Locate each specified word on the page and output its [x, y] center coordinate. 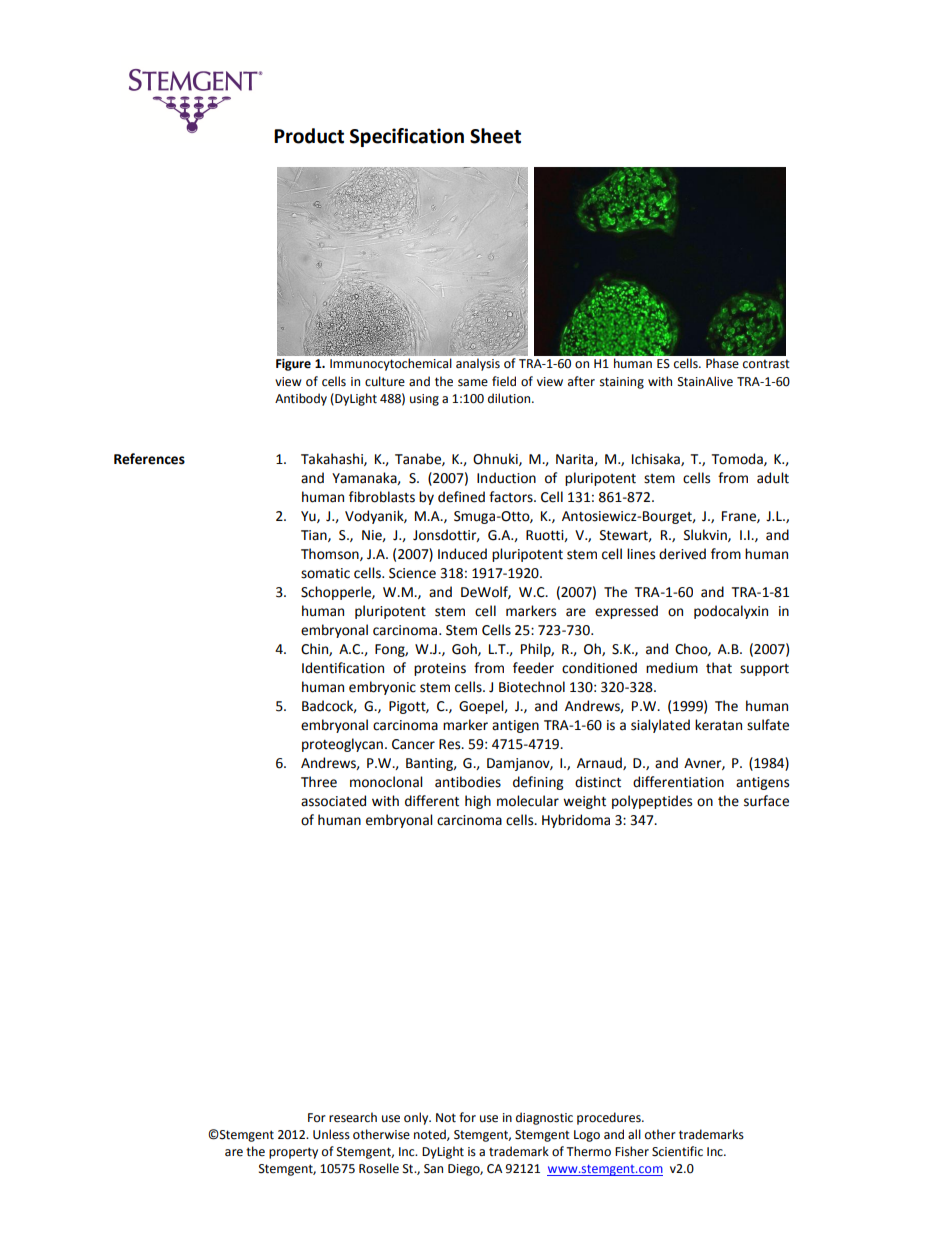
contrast [766, 364]
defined [461, 497]
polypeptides [652, 802]
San [433, 1169]
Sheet [495, 136]
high [478, 802]
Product [309, 136]
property [293, 1153]
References [149, 459]
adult [773, 478]
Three [319, 782]
